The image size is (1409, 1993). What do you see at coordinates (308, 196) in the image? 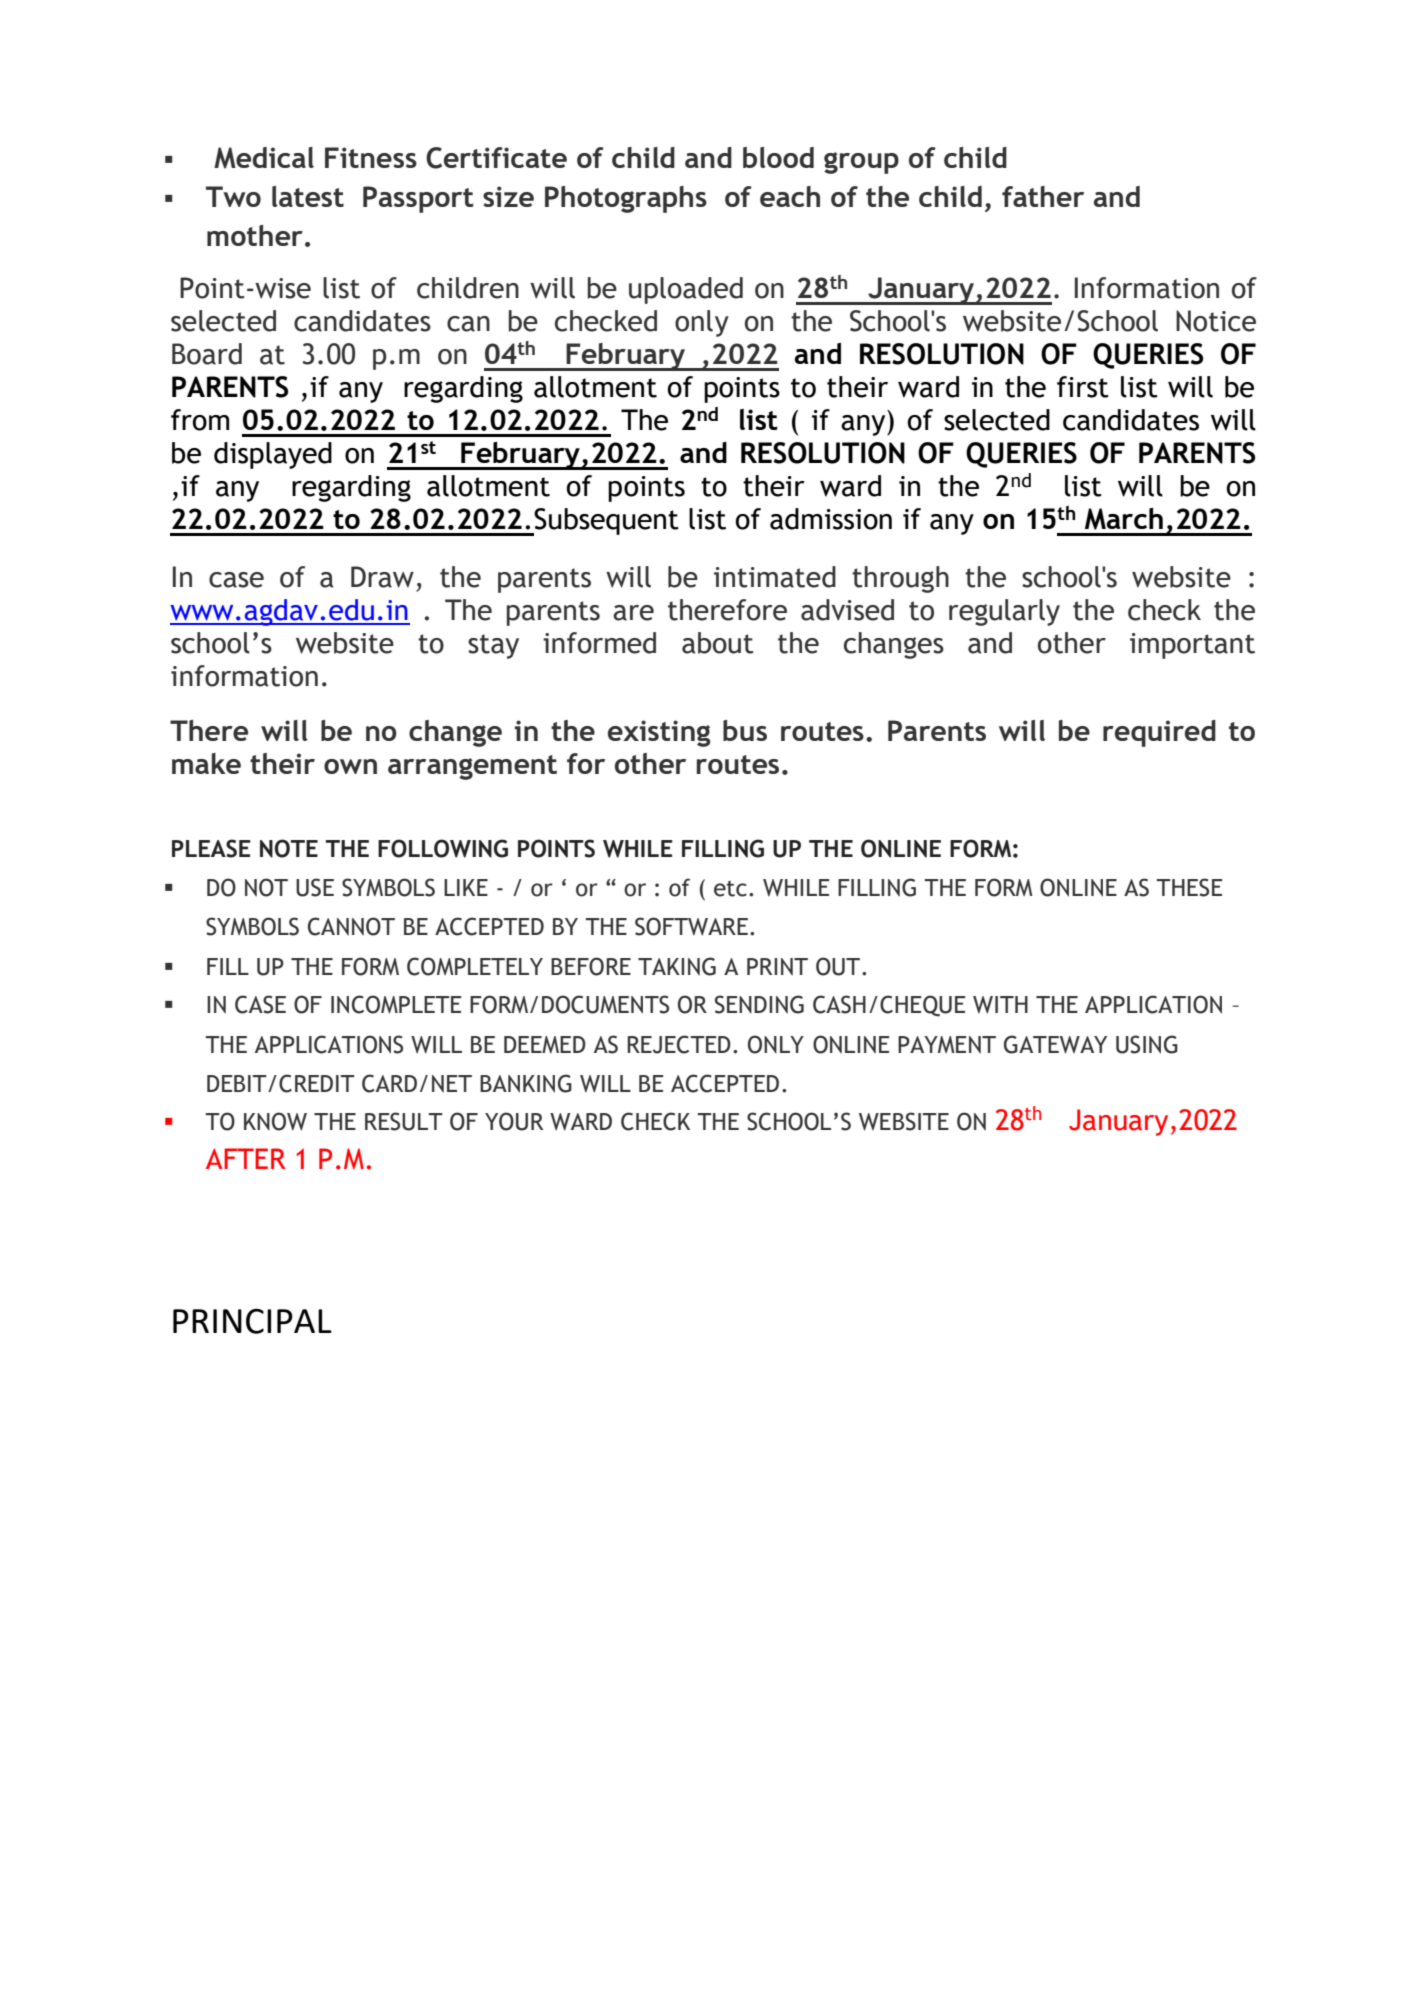
I see `latest` at bounding box center [308, 196].
